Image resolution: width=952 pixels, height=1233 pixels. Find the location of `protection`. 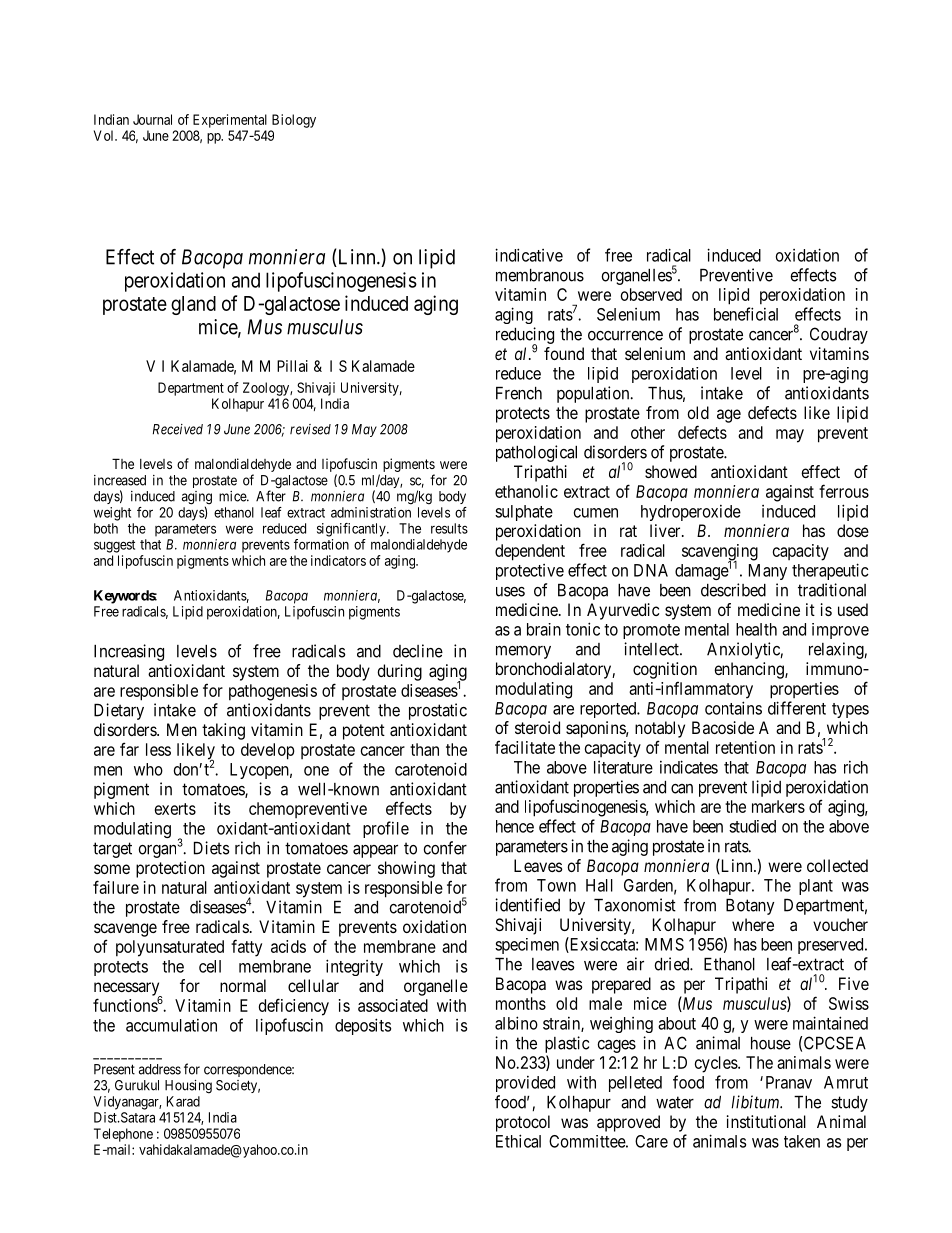

protection is located at coordinates (170, 869).
